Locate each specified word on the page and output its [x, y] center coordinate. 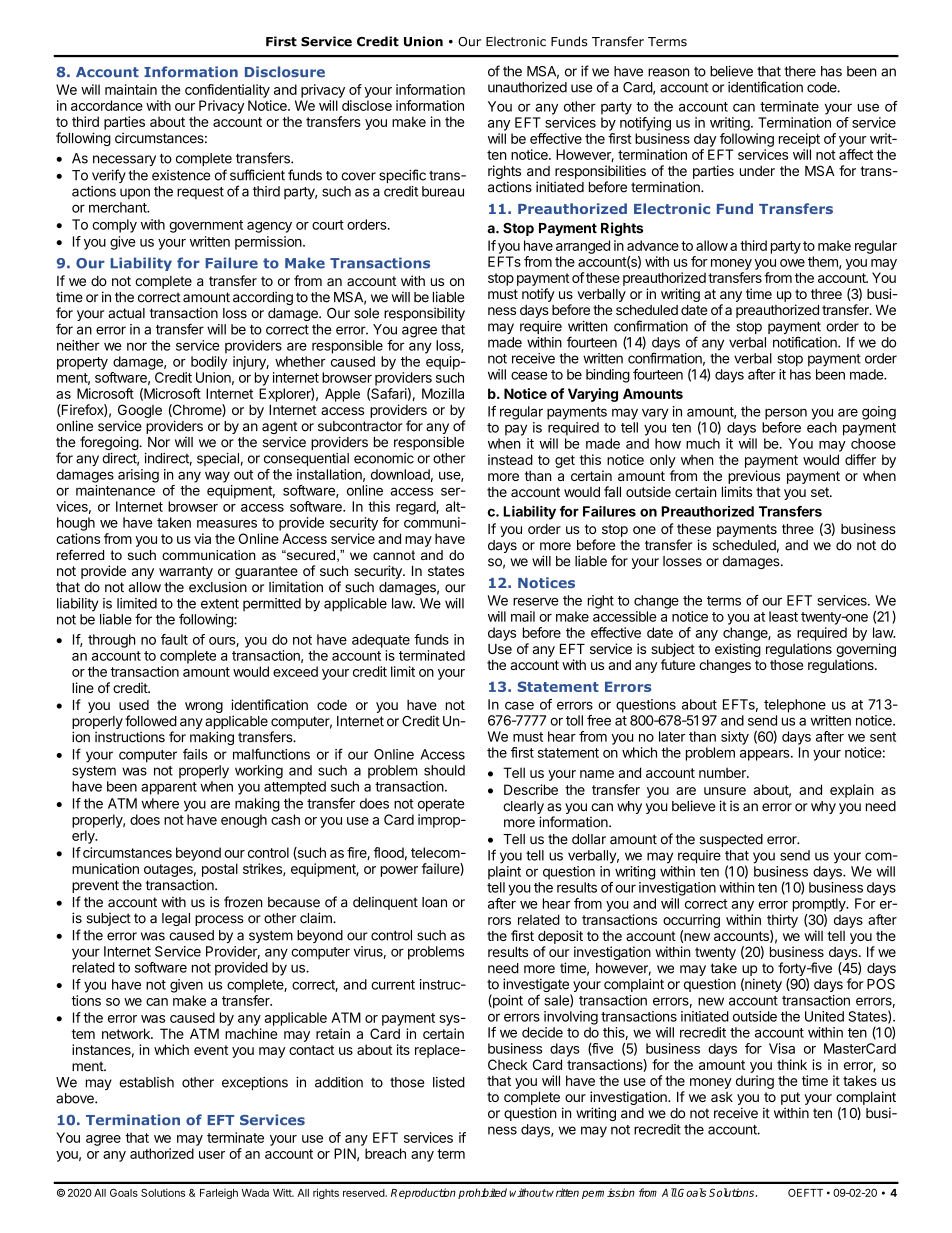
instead [510, 459]
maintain [131, 89]
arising [138, 476]
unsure [725, 791]
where [160, 803]
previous [754, 477]
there [800, 71]
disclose [367, 105]
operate [441, 805]
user [212, 1155]
